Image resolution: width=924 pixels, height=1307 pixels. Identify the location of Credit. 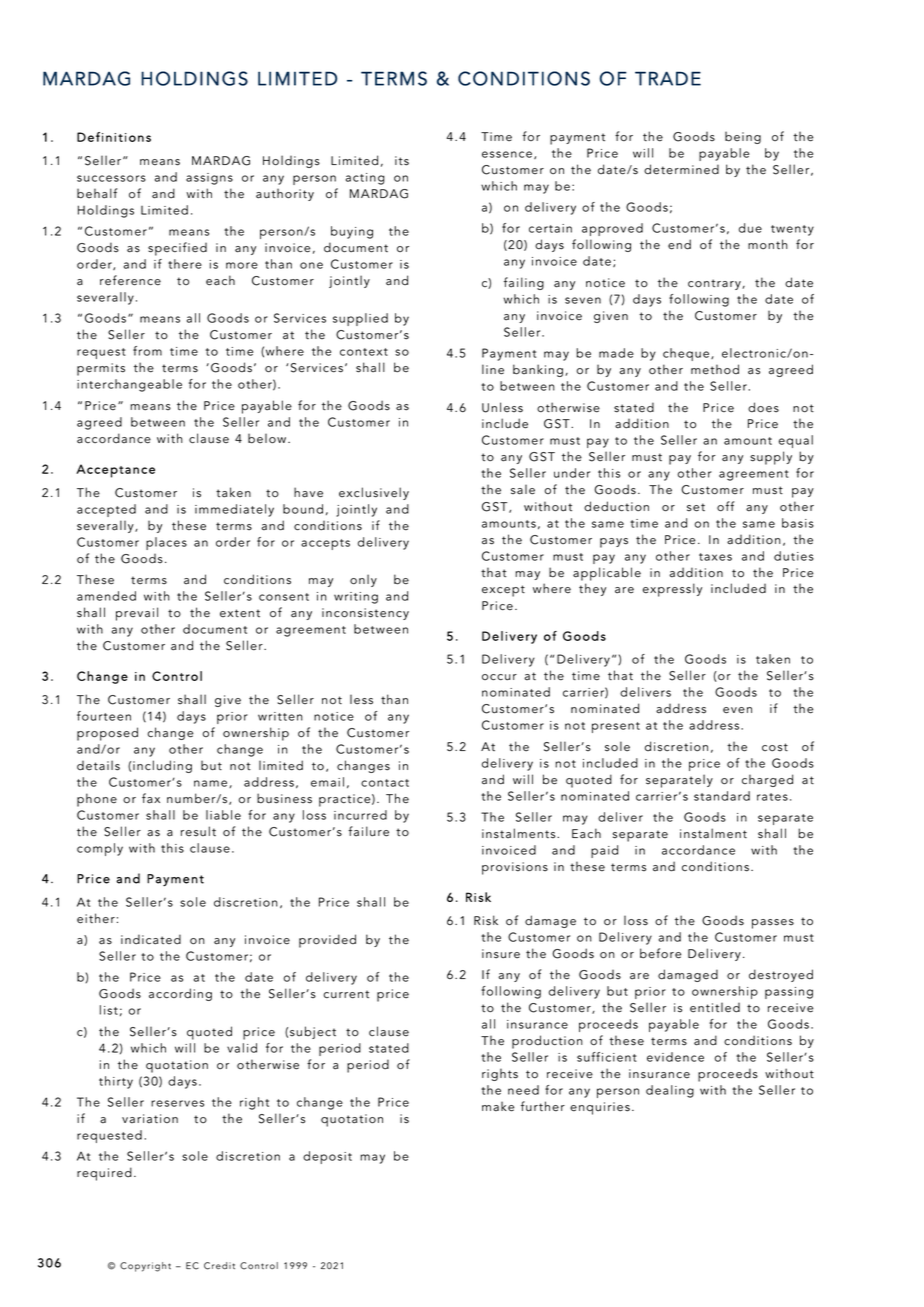
(219, 1266).
